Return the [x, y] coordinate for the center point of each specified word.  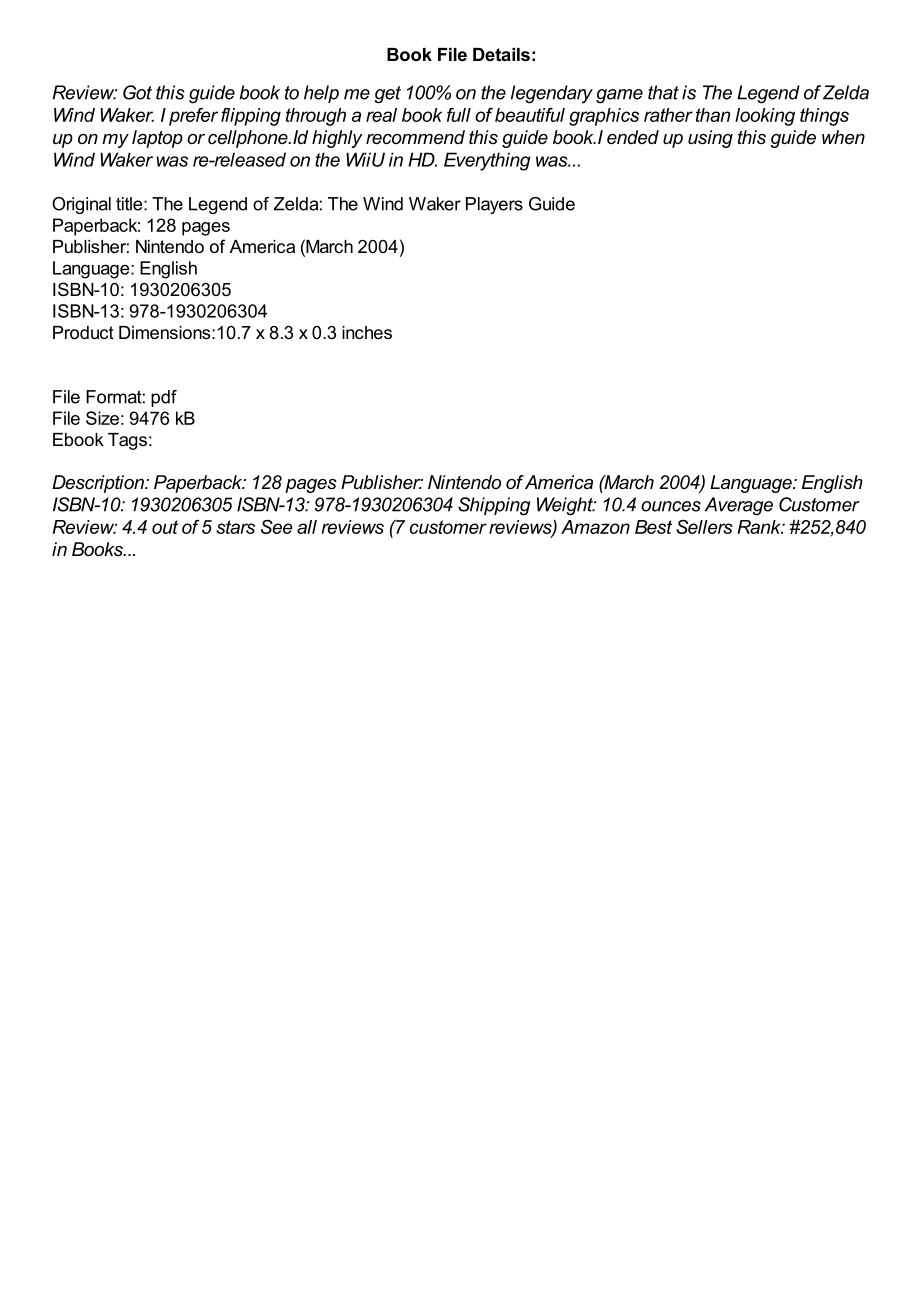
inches [367, 332]
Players [494, 205]
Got [137, 92]
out [165, 527]
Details [501, 54]
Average [739, 506]
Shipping [494, 506]
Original [81, 205]
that [663, 92]
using [710, 139]
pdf [164, 398]
